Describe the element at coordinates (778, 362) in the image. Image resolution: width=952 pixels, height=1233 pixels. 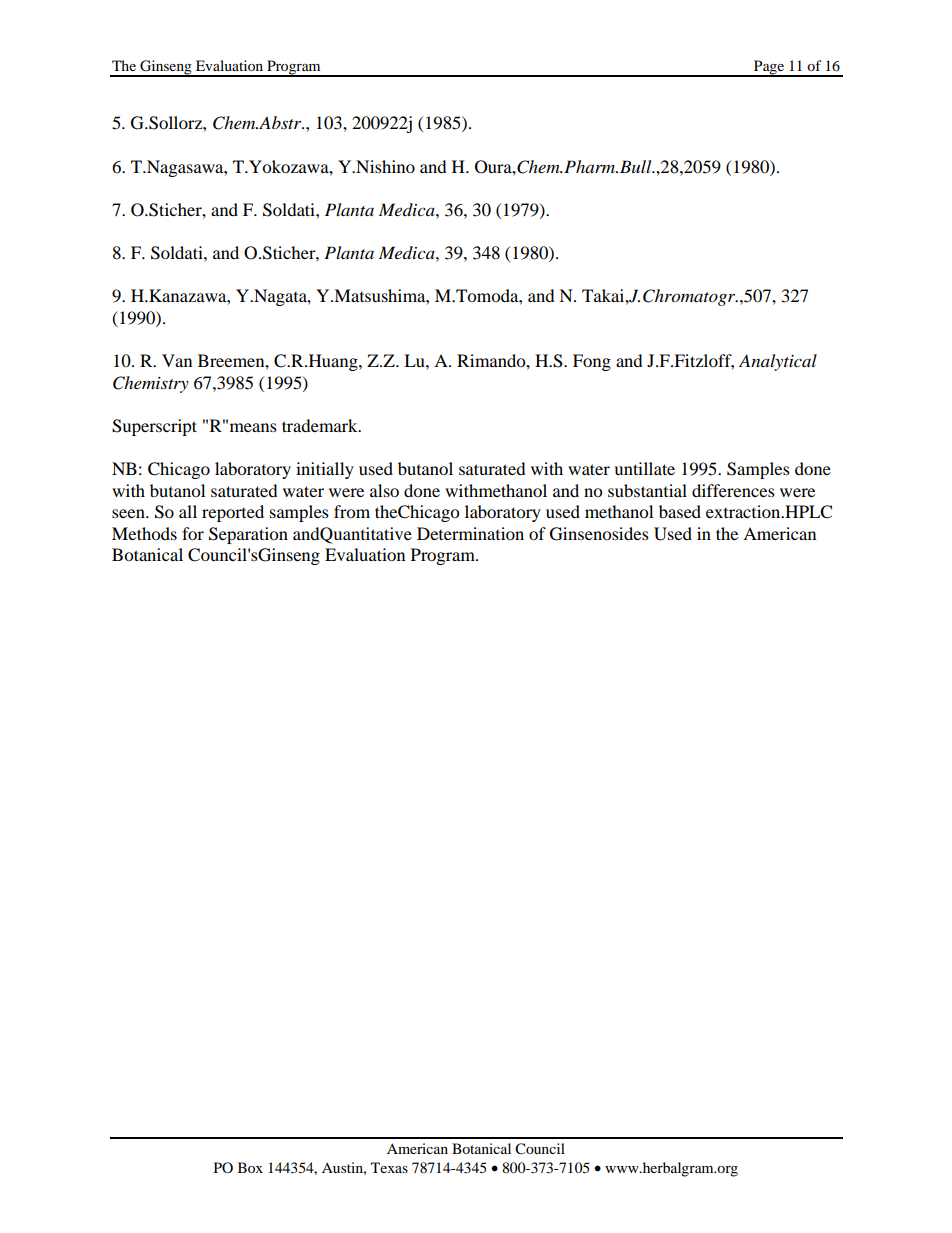
I see `Analytical` at that location.
